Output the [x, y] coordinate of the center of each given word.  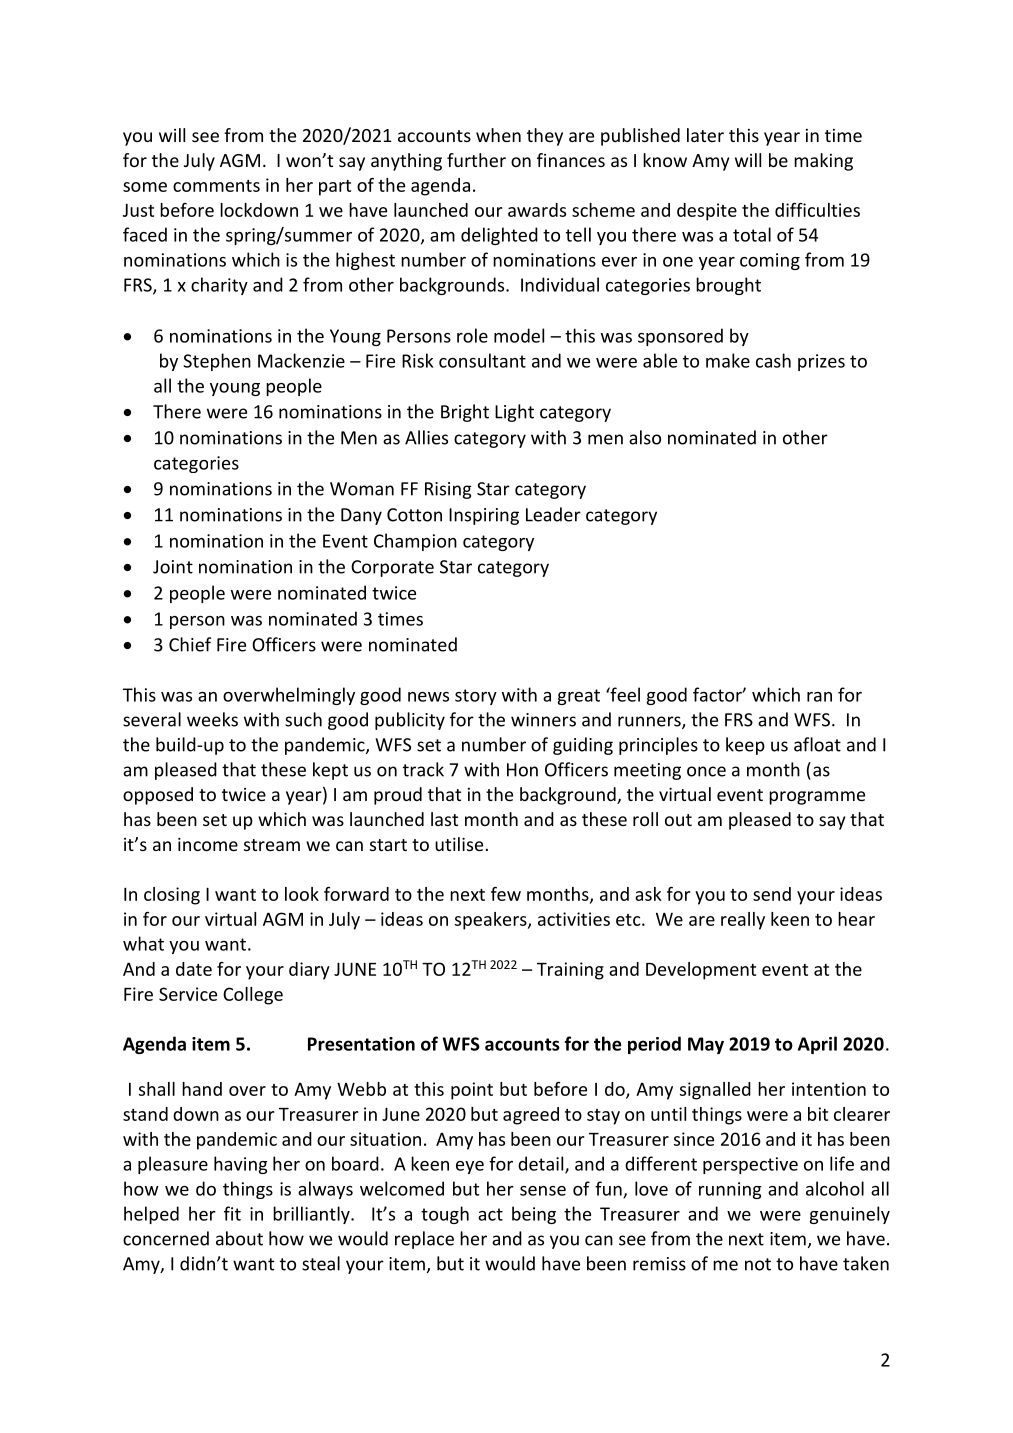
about [239, 1238]
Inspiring [484, 516]
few [506, 894]
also [645, 437]
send [772, 894]
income [208, 844]
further [476, 160]
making [823, 162]
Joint [173, 567]
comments [216, 186]
